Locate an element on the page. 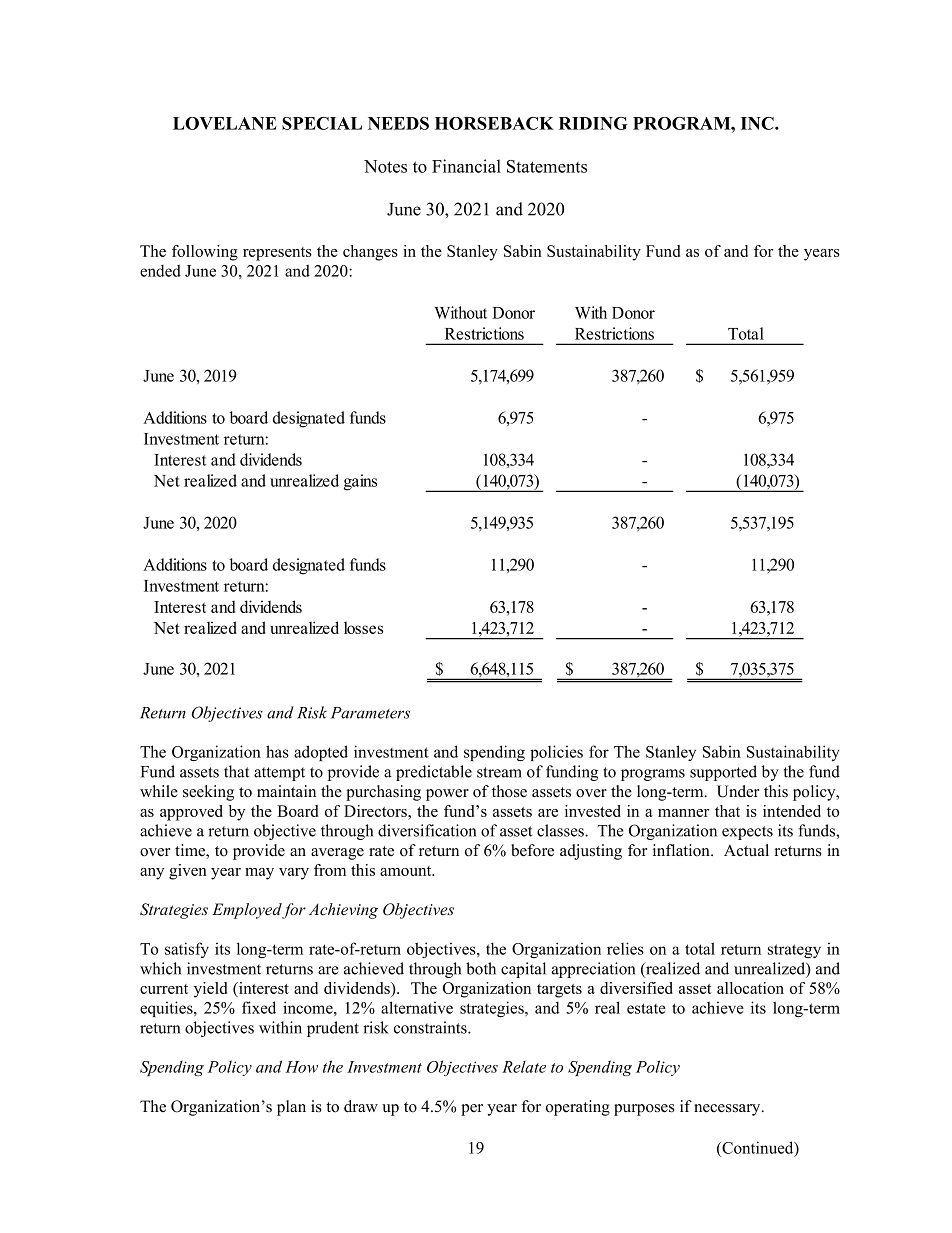 Image resolution: width=952 pixels, height=1233 pixels. supported is located at coordinates (723, 773).
